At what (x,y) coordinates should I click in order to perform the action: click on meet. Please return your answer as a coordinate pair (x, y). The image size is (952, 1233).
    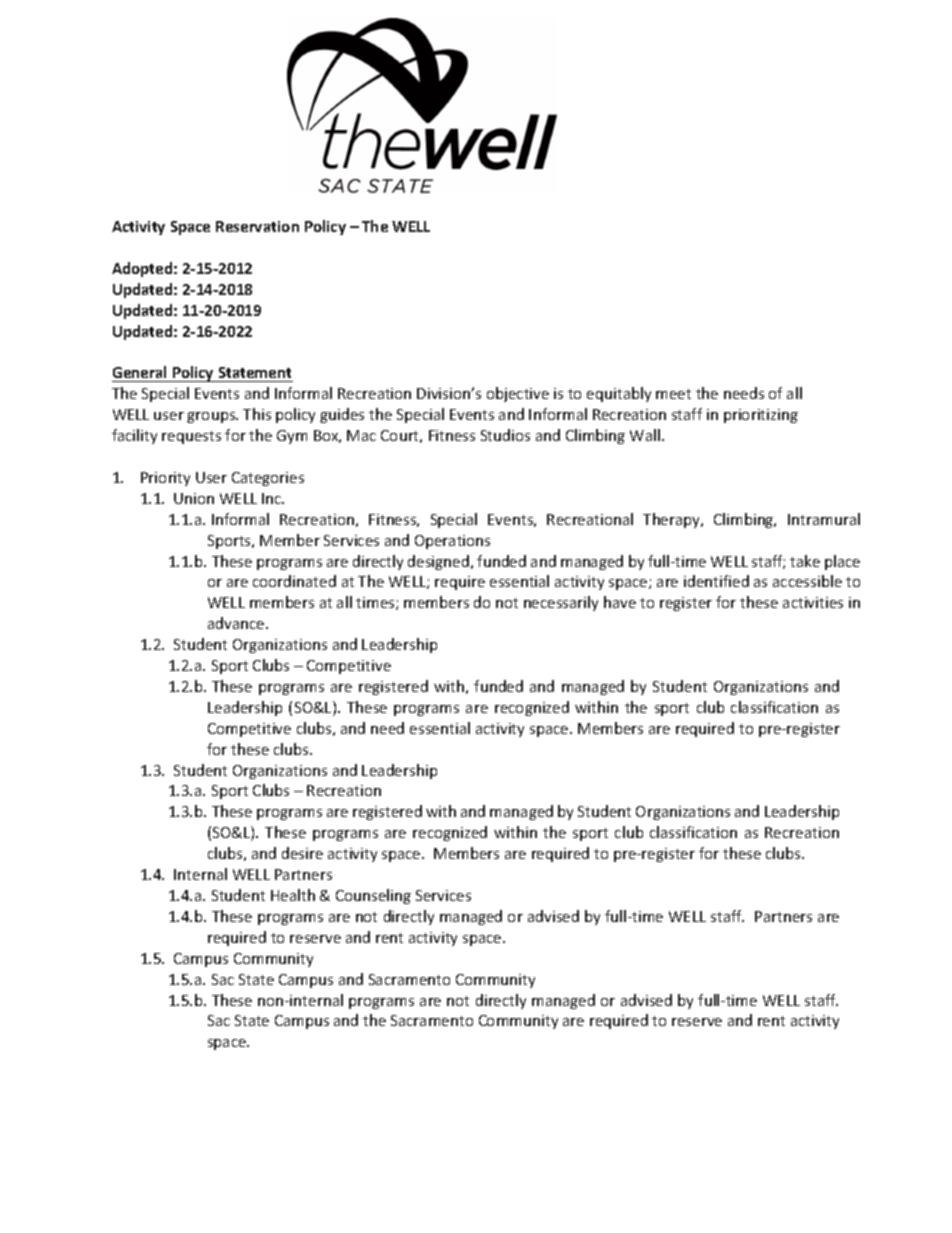
    Looking at the image, I should click on (673, 394).
